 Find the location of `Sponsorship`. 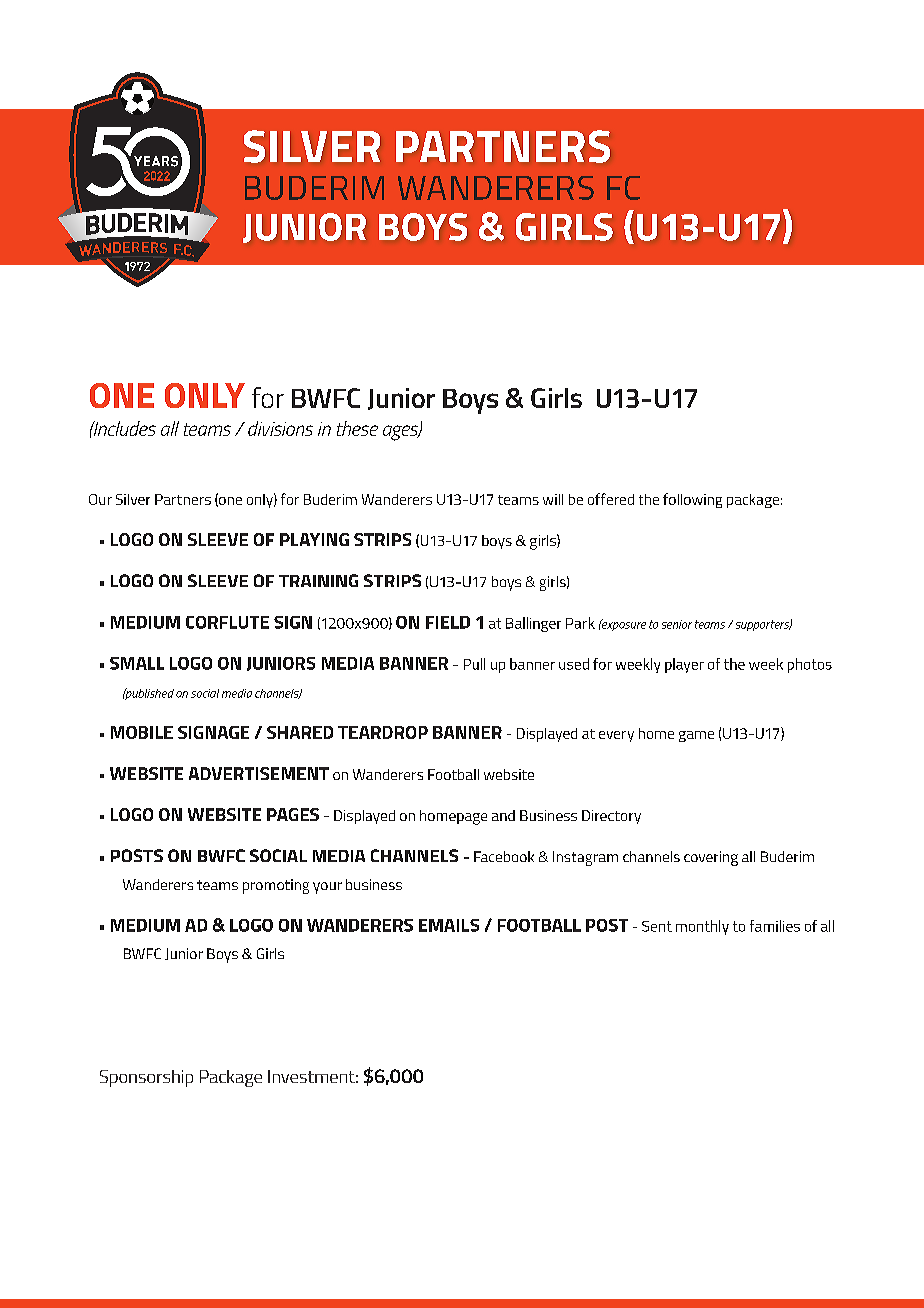

Sponsorship is located at coordinates (146, 1078).
